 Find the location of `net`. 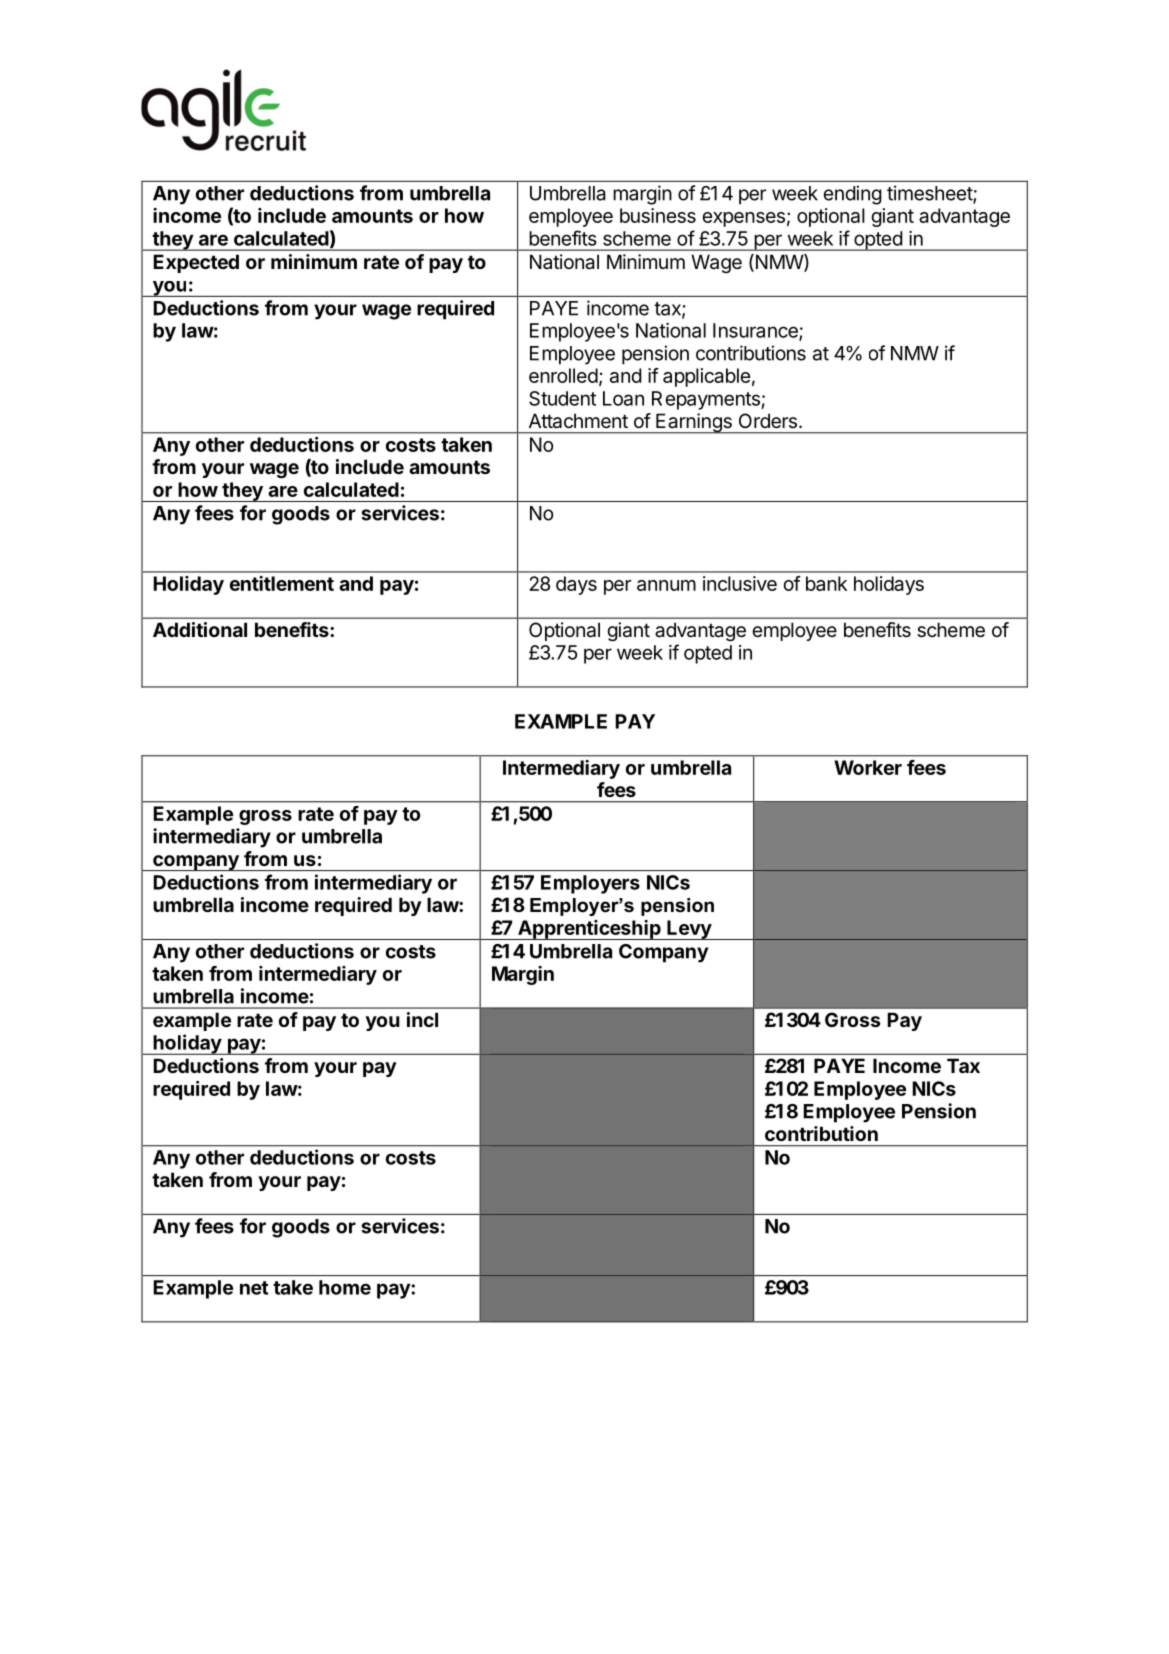

net is located at coordinates (254, 1288).
